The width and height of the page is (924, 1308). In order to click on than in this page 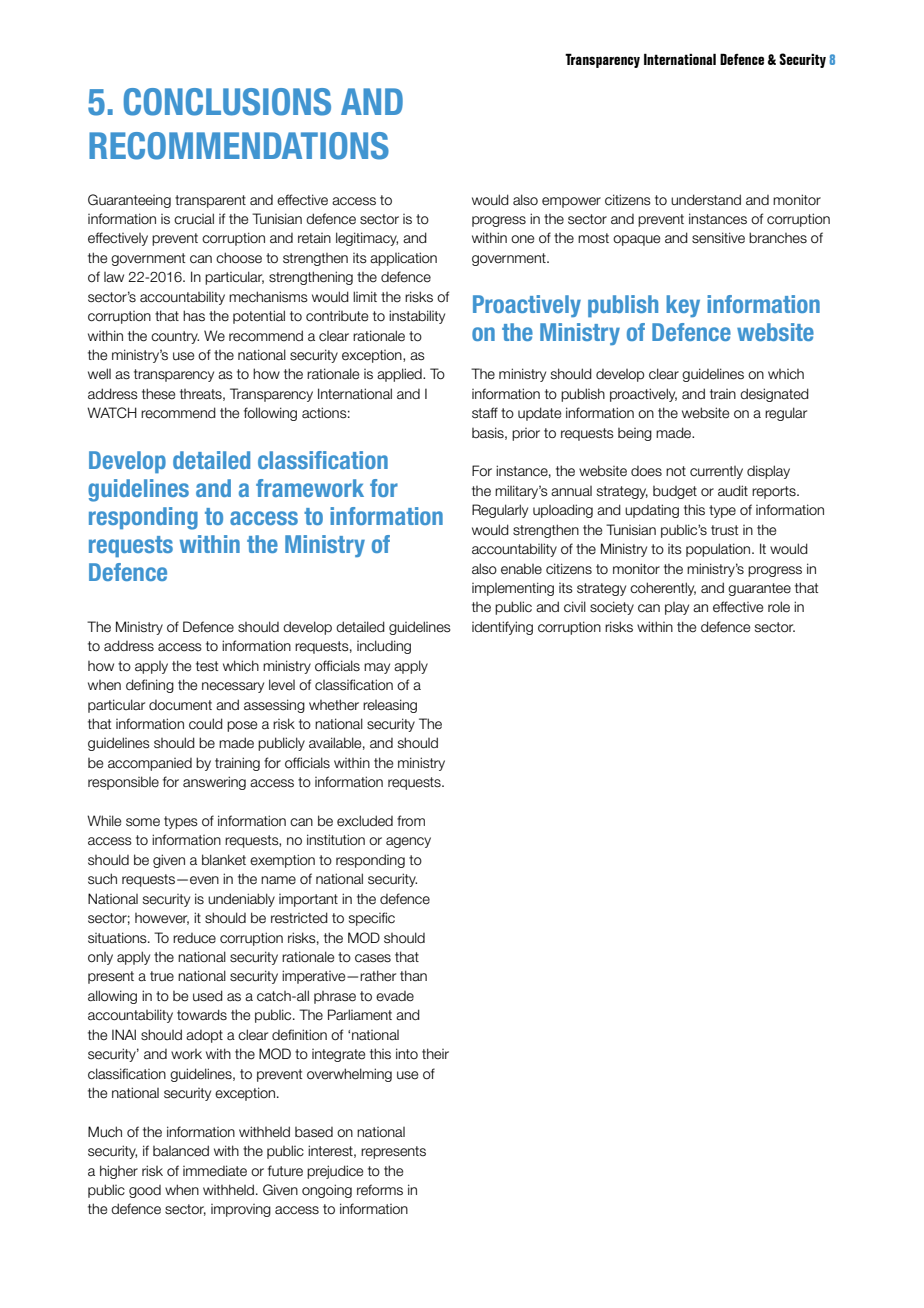, I will do `click(413, 976)`.
